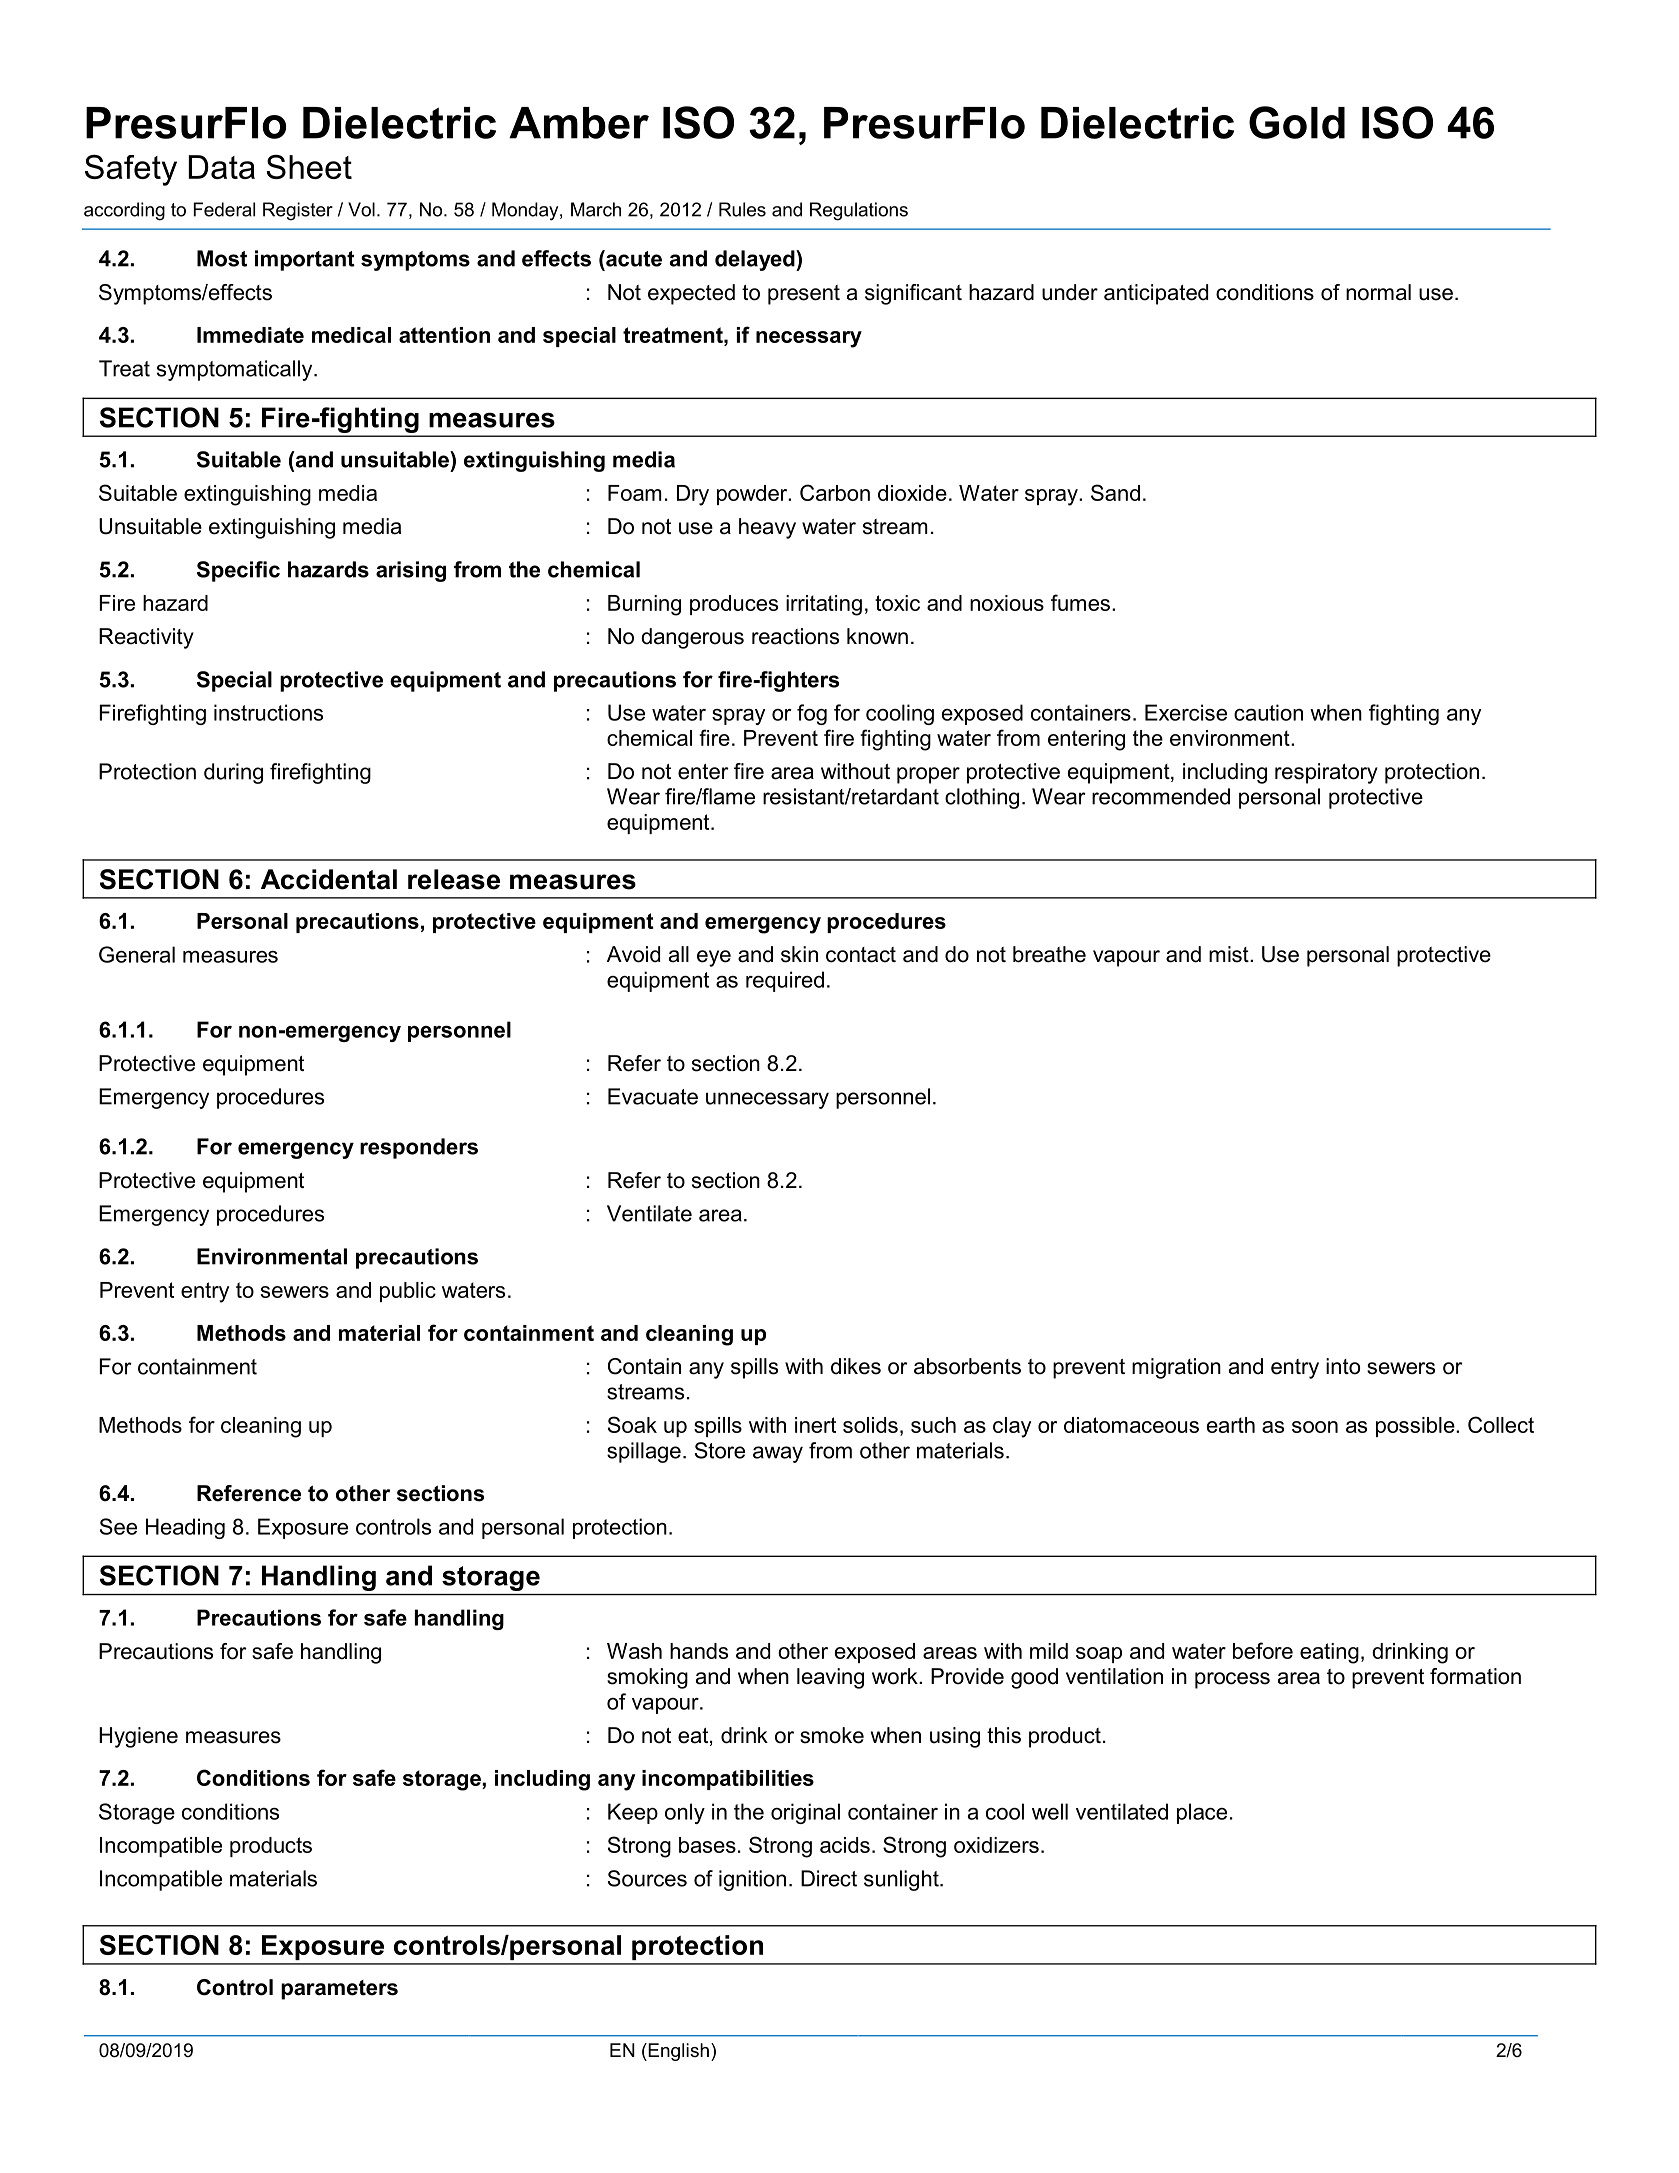  Describe the element at coordinates (309, 167) in the document. I see `Sheet` at that location.
